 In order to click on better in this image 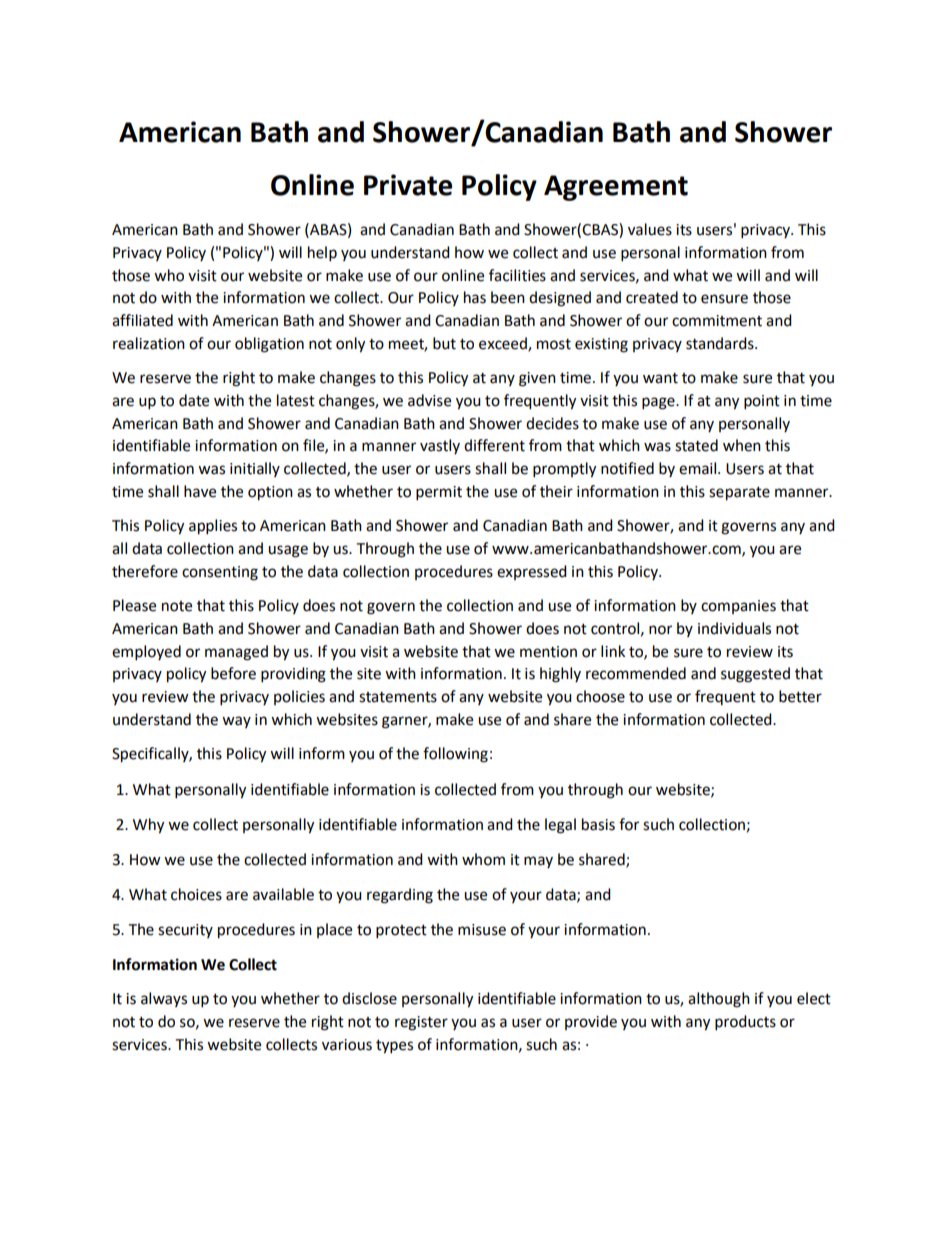, I will do `click(800, 696)`.
